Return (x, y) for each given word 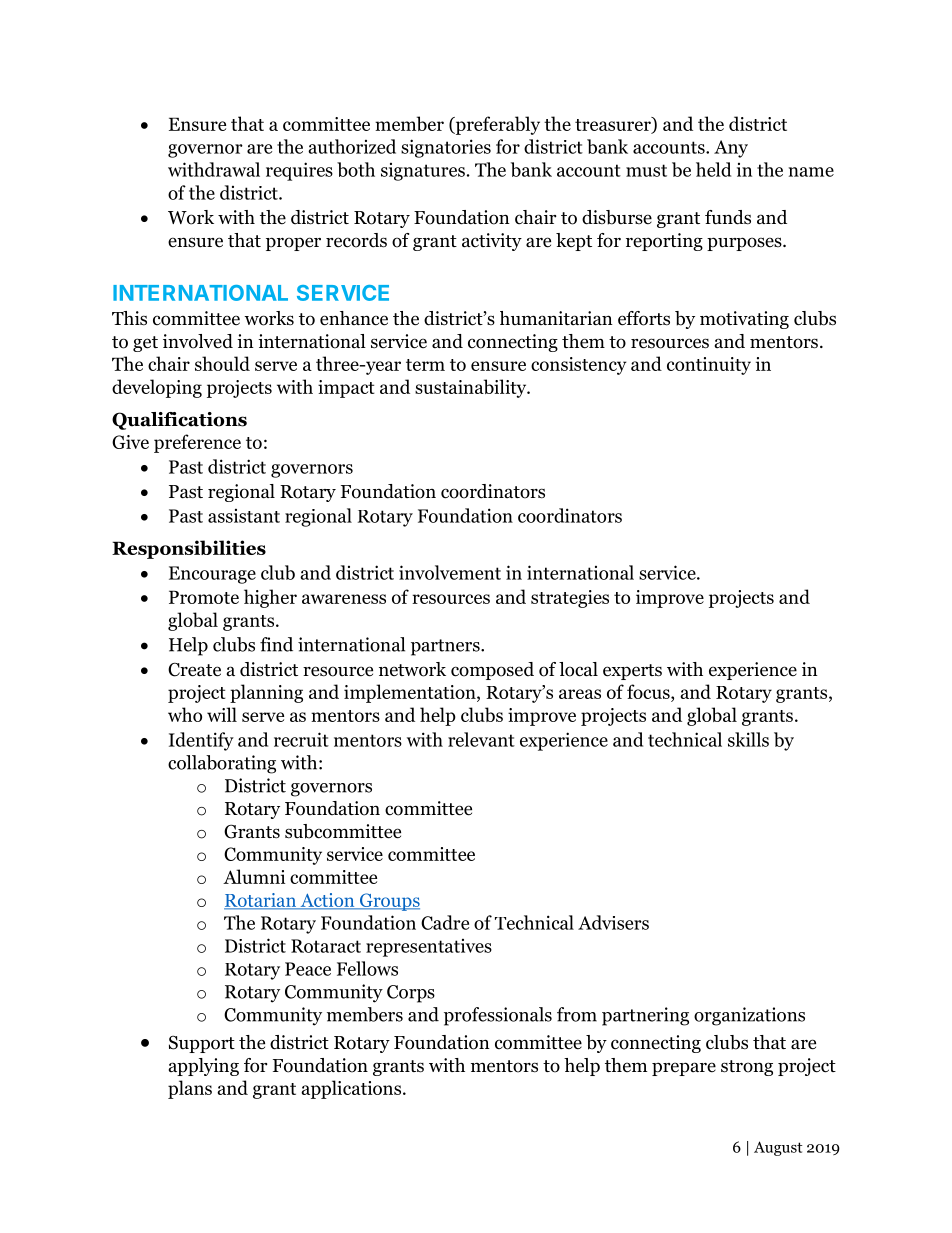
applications (351, 1089)
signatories (446, 148)
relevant (481, 739)
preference (197, 443)
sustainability (472, 388)
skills (748, 739)
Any (731, 149)
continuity (709, 366)
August (778, 1148)
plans (190, 1089)
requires (299, 171)
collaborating (222, 764)
